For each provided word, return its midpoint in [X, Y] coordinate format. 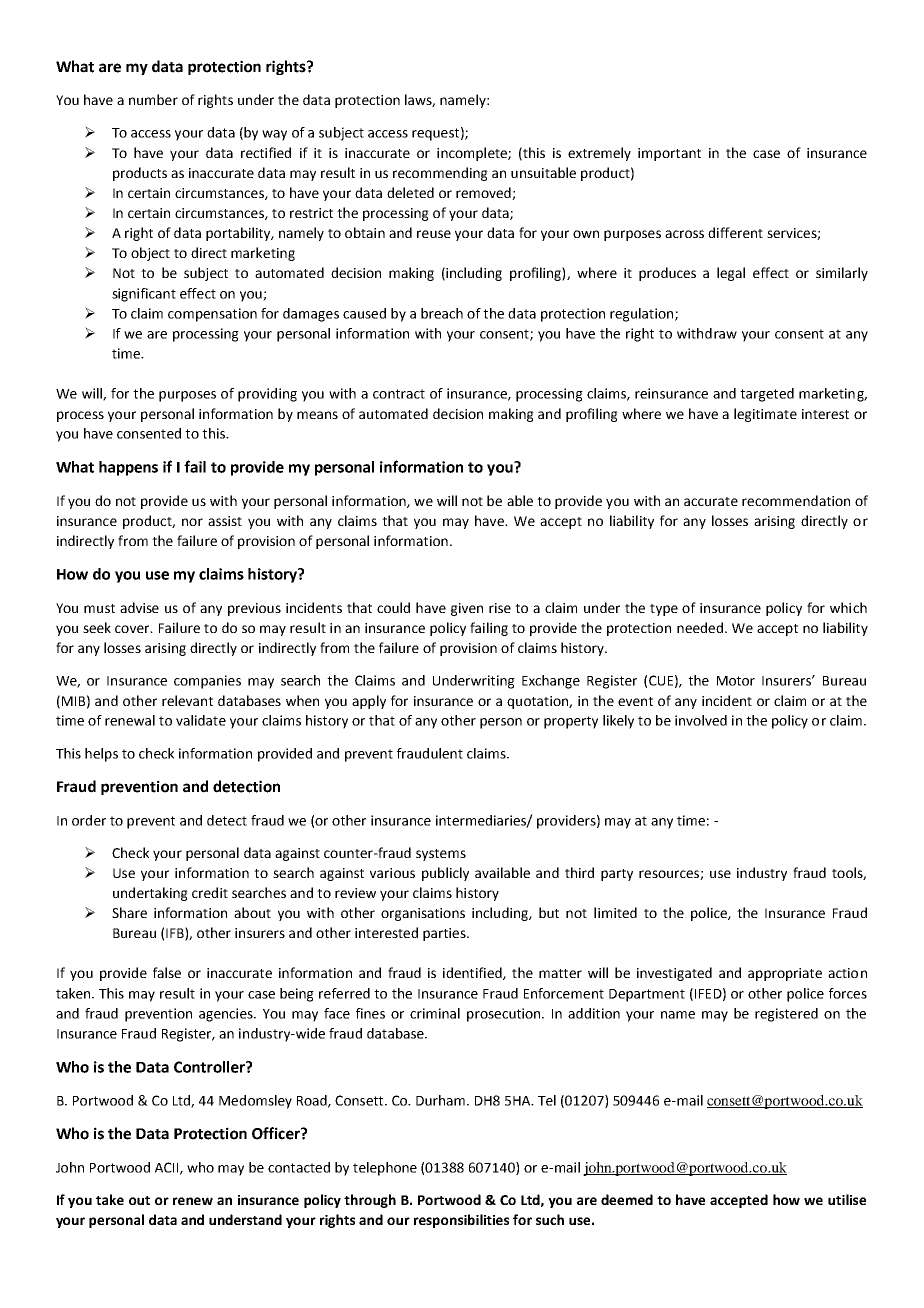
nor [192, 522]
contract [399, 394]
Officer [277, 1133]
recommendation [796, 500]
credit [210, 892]
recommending [440, 174]
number [153, 99]
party [617, 875]
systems [441, 855]
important [669, 154]
